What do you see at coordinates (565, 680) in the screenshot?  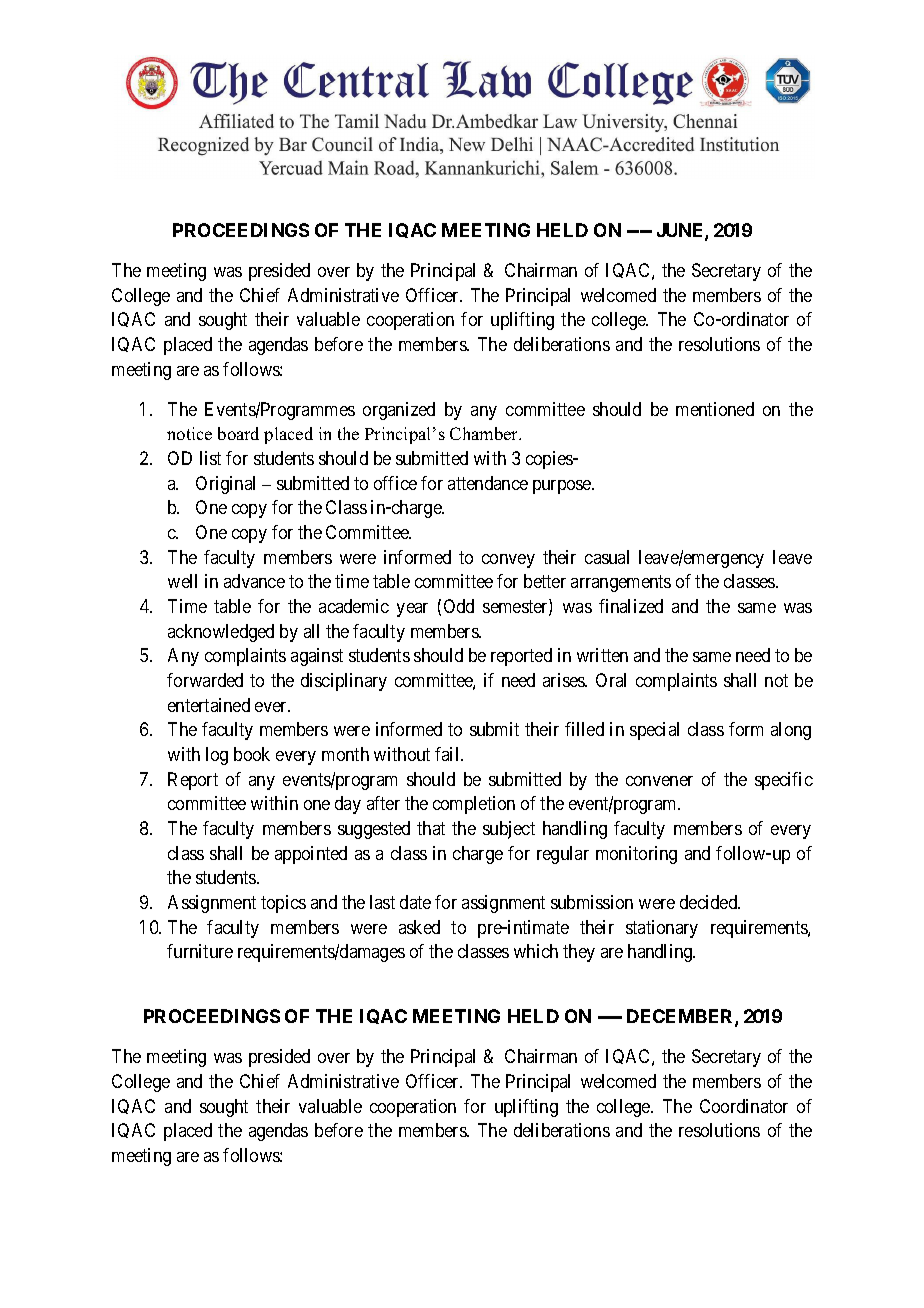 I see `arises` at bounding box center [565, 680].
